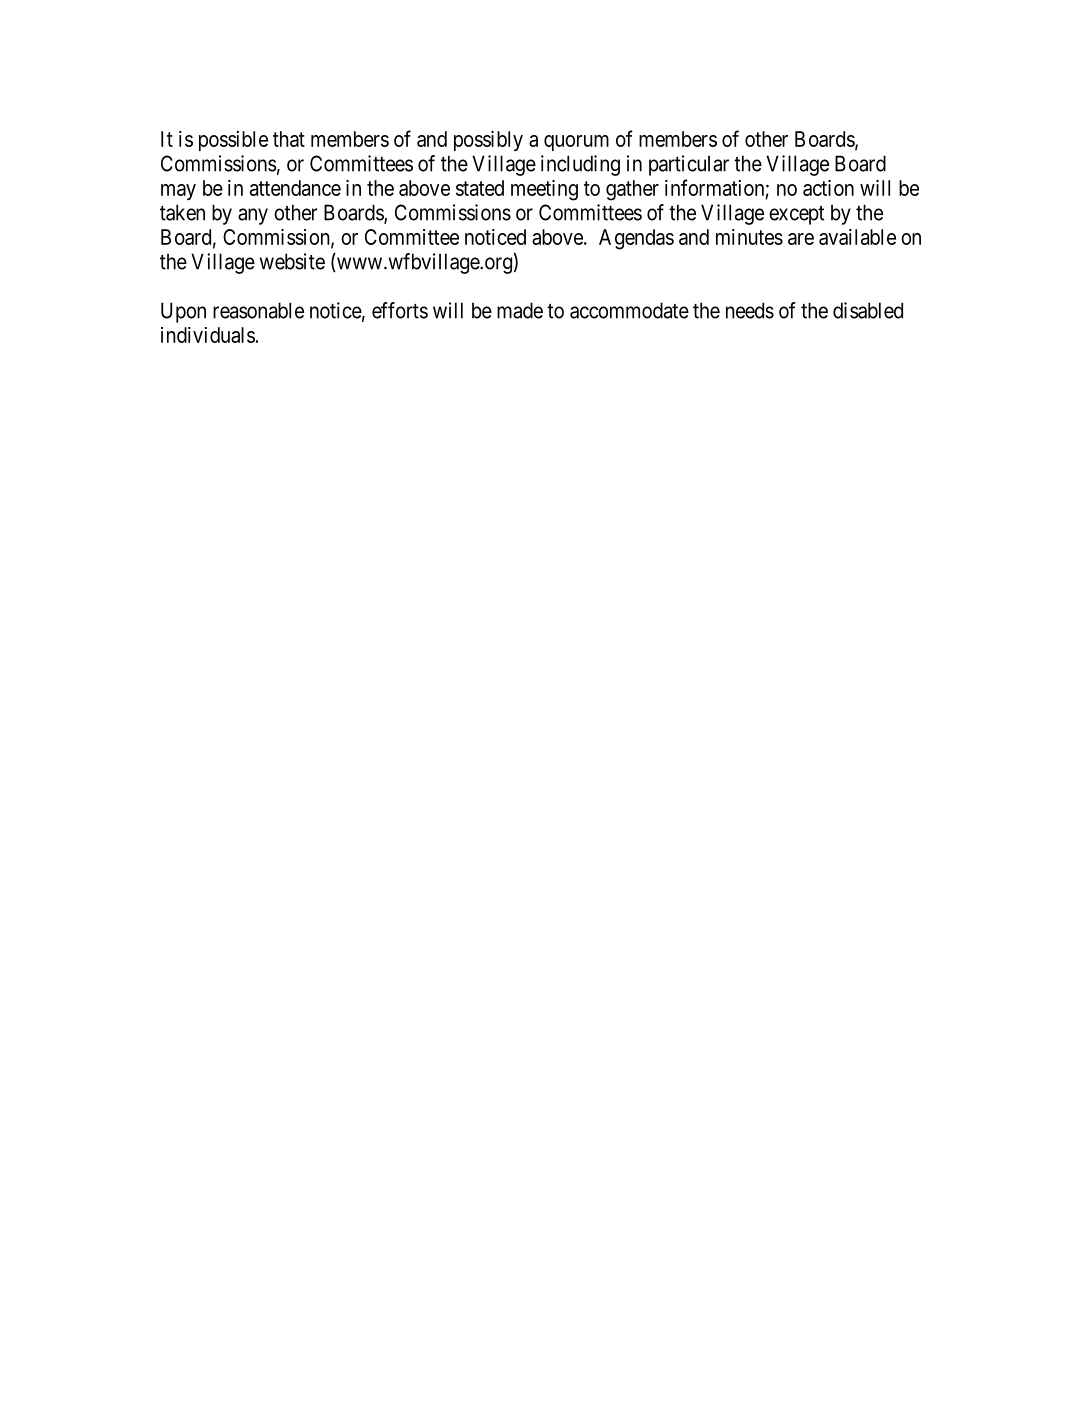  What do you see at coordinates (208, 335) in the screenshot?
I see `individuals` at bounding box center [208, 335].
